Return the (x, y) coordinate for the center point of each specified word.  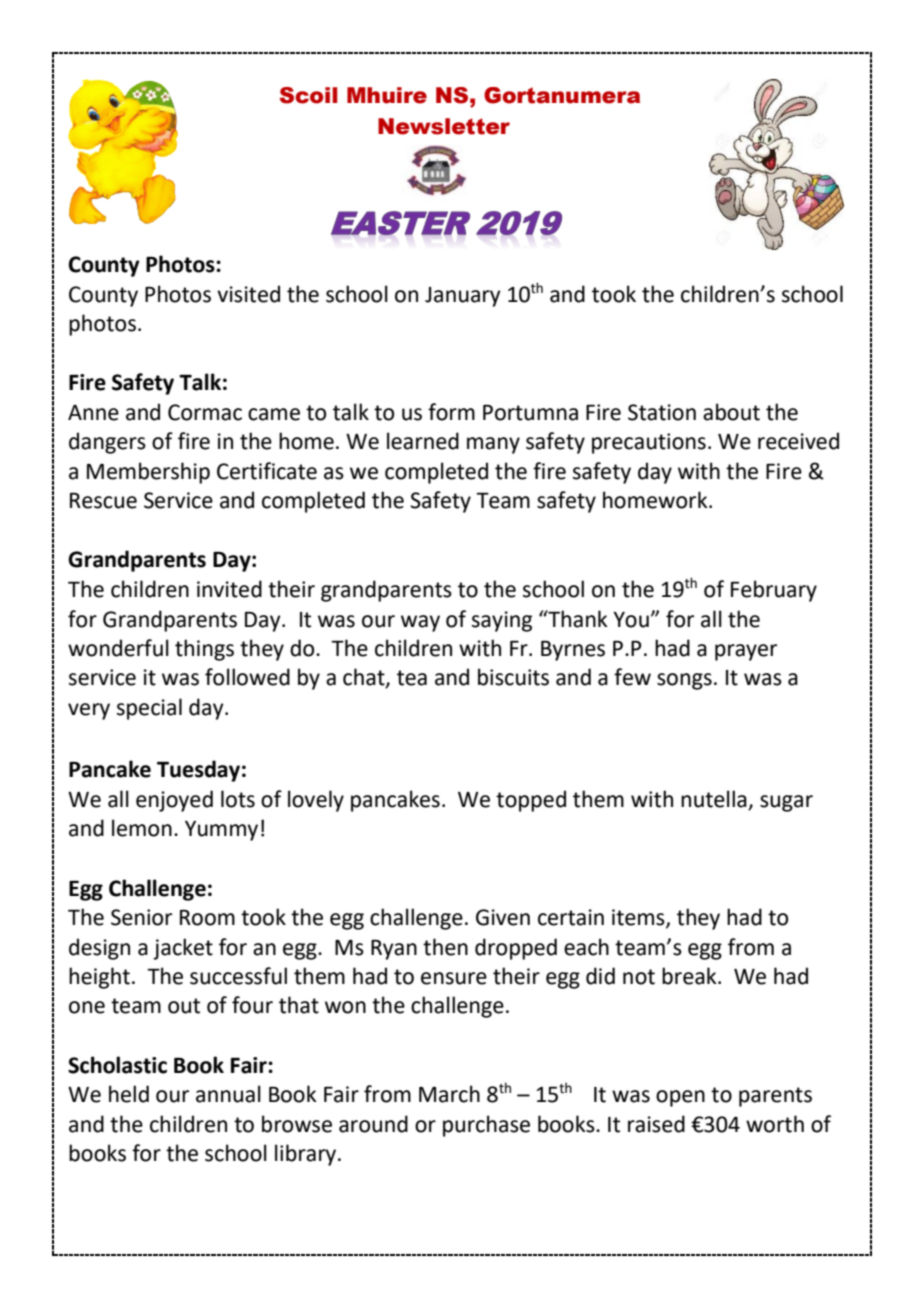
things (204, 650)
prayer (746, 652)
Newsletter (444, 126)
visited (248, 294)
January (463, 297)
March (449, 1094)
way (420, 623)
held (129, 1094)
